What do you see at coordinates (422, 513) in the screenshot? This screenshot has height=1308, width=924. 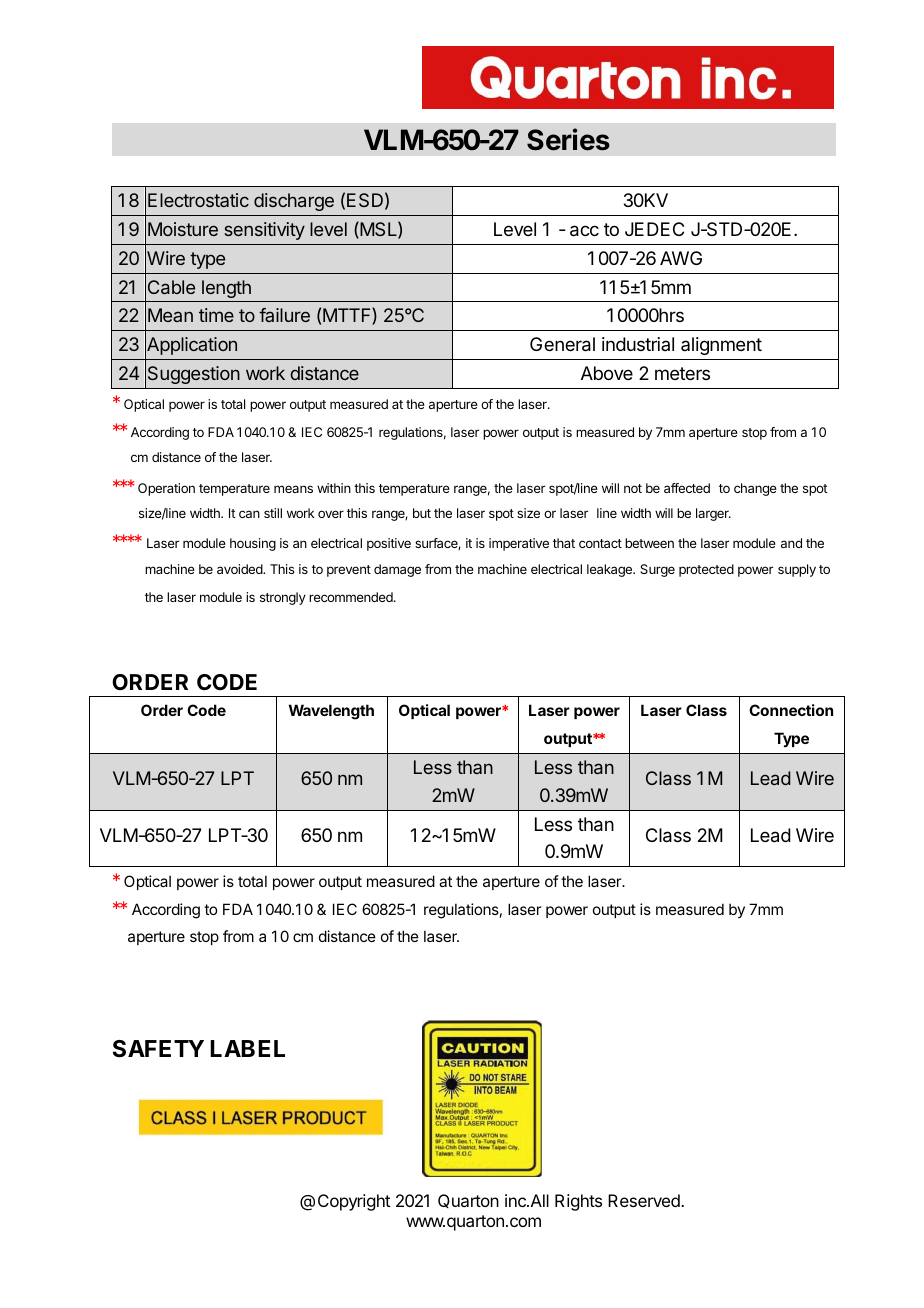 I see `but` at bounding box center [422, 513].
